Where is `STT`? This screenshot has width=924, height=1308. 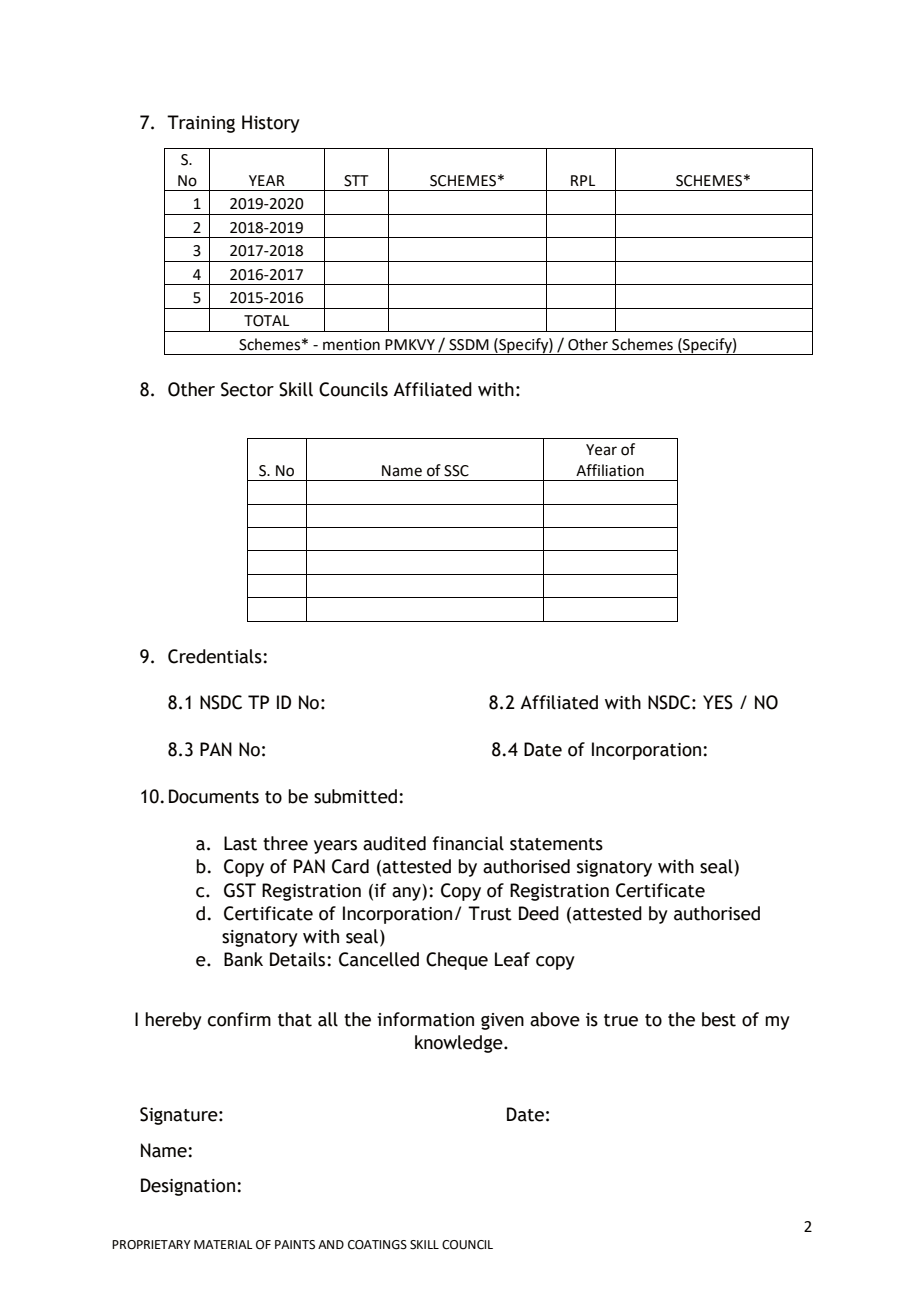
STT is located at coordinates (356, 181).
